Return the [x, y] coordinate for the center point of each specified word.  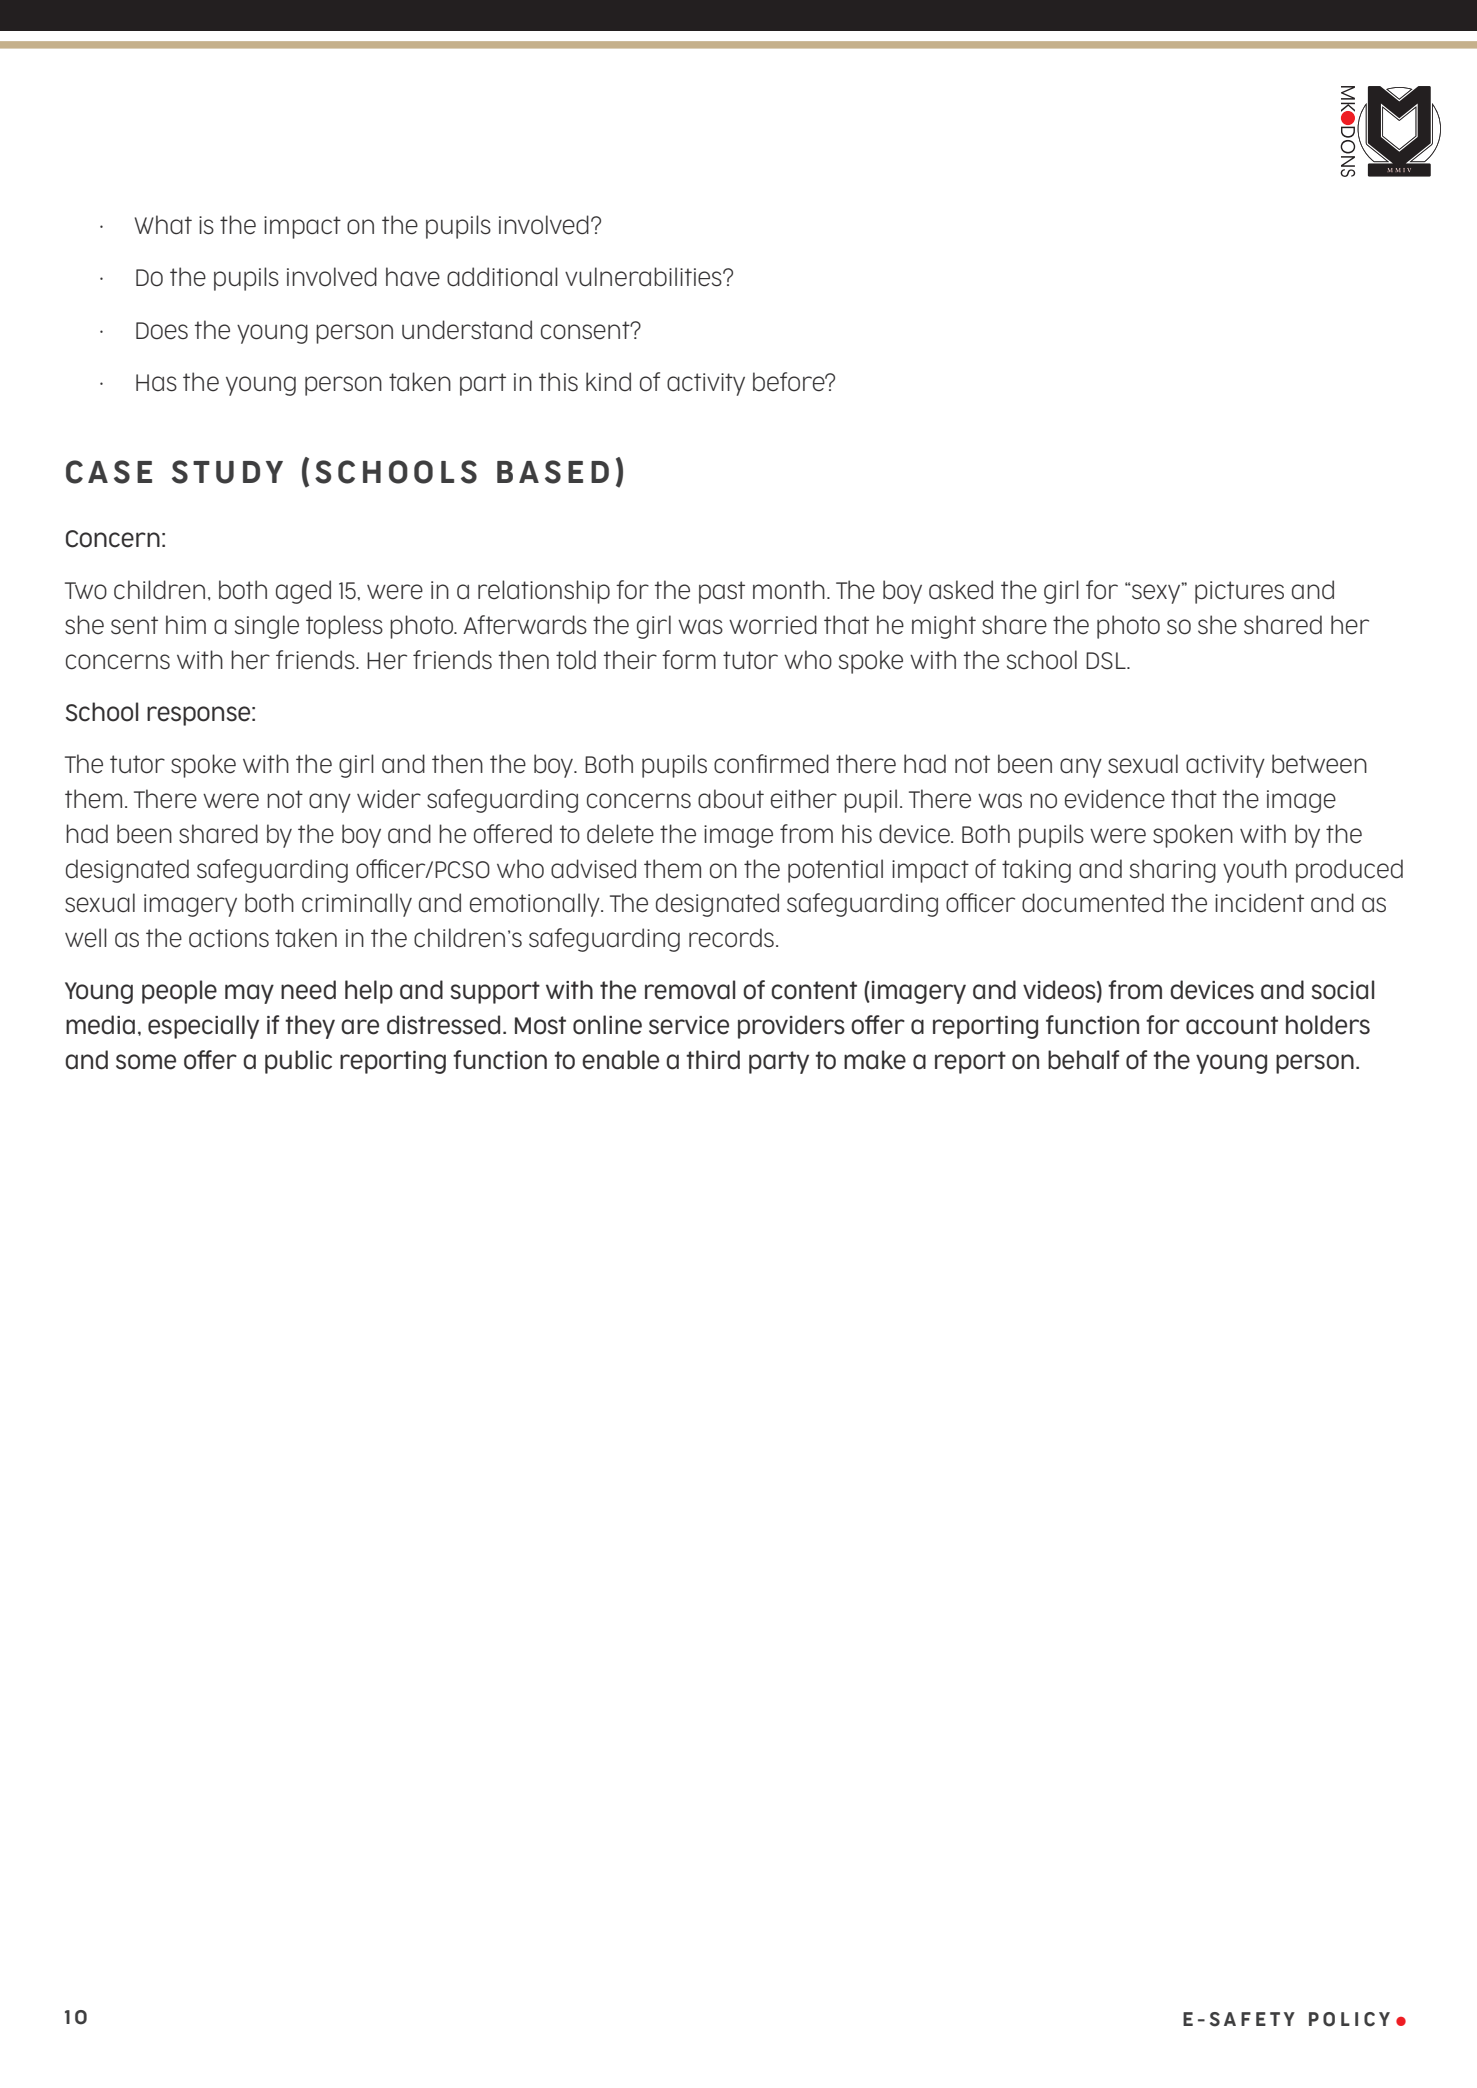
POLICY [1349, 2019]
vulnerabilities [644, 277]
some [146, 1062]
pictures [1239, 592]
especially [203, 1027]
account [1232, 1025]
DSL [1107, 661]
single [267, 627]
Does [162, 331]
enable [620, 1060]
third [713, 1060]
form [689, 660]
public [298, 1062]
